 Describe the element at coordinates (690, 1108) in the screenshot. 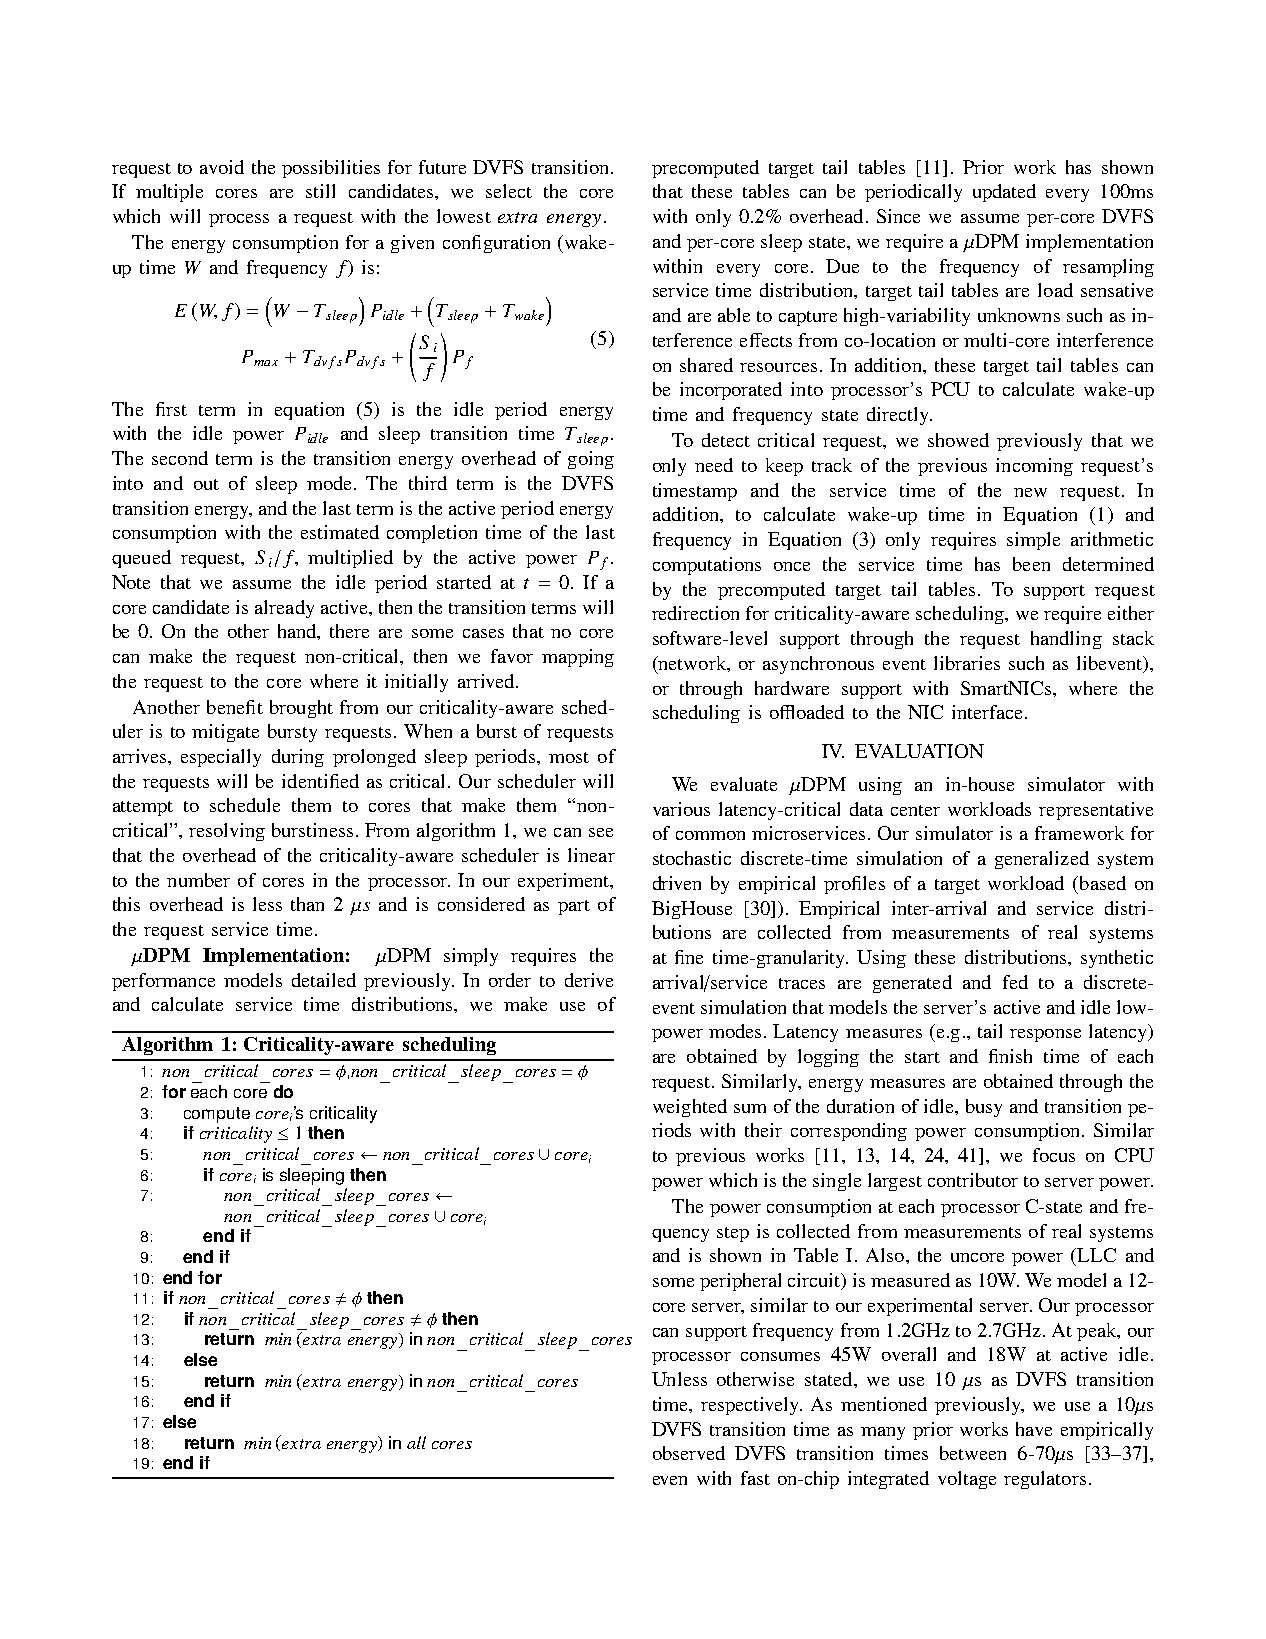

I see `weighted` at that location.
